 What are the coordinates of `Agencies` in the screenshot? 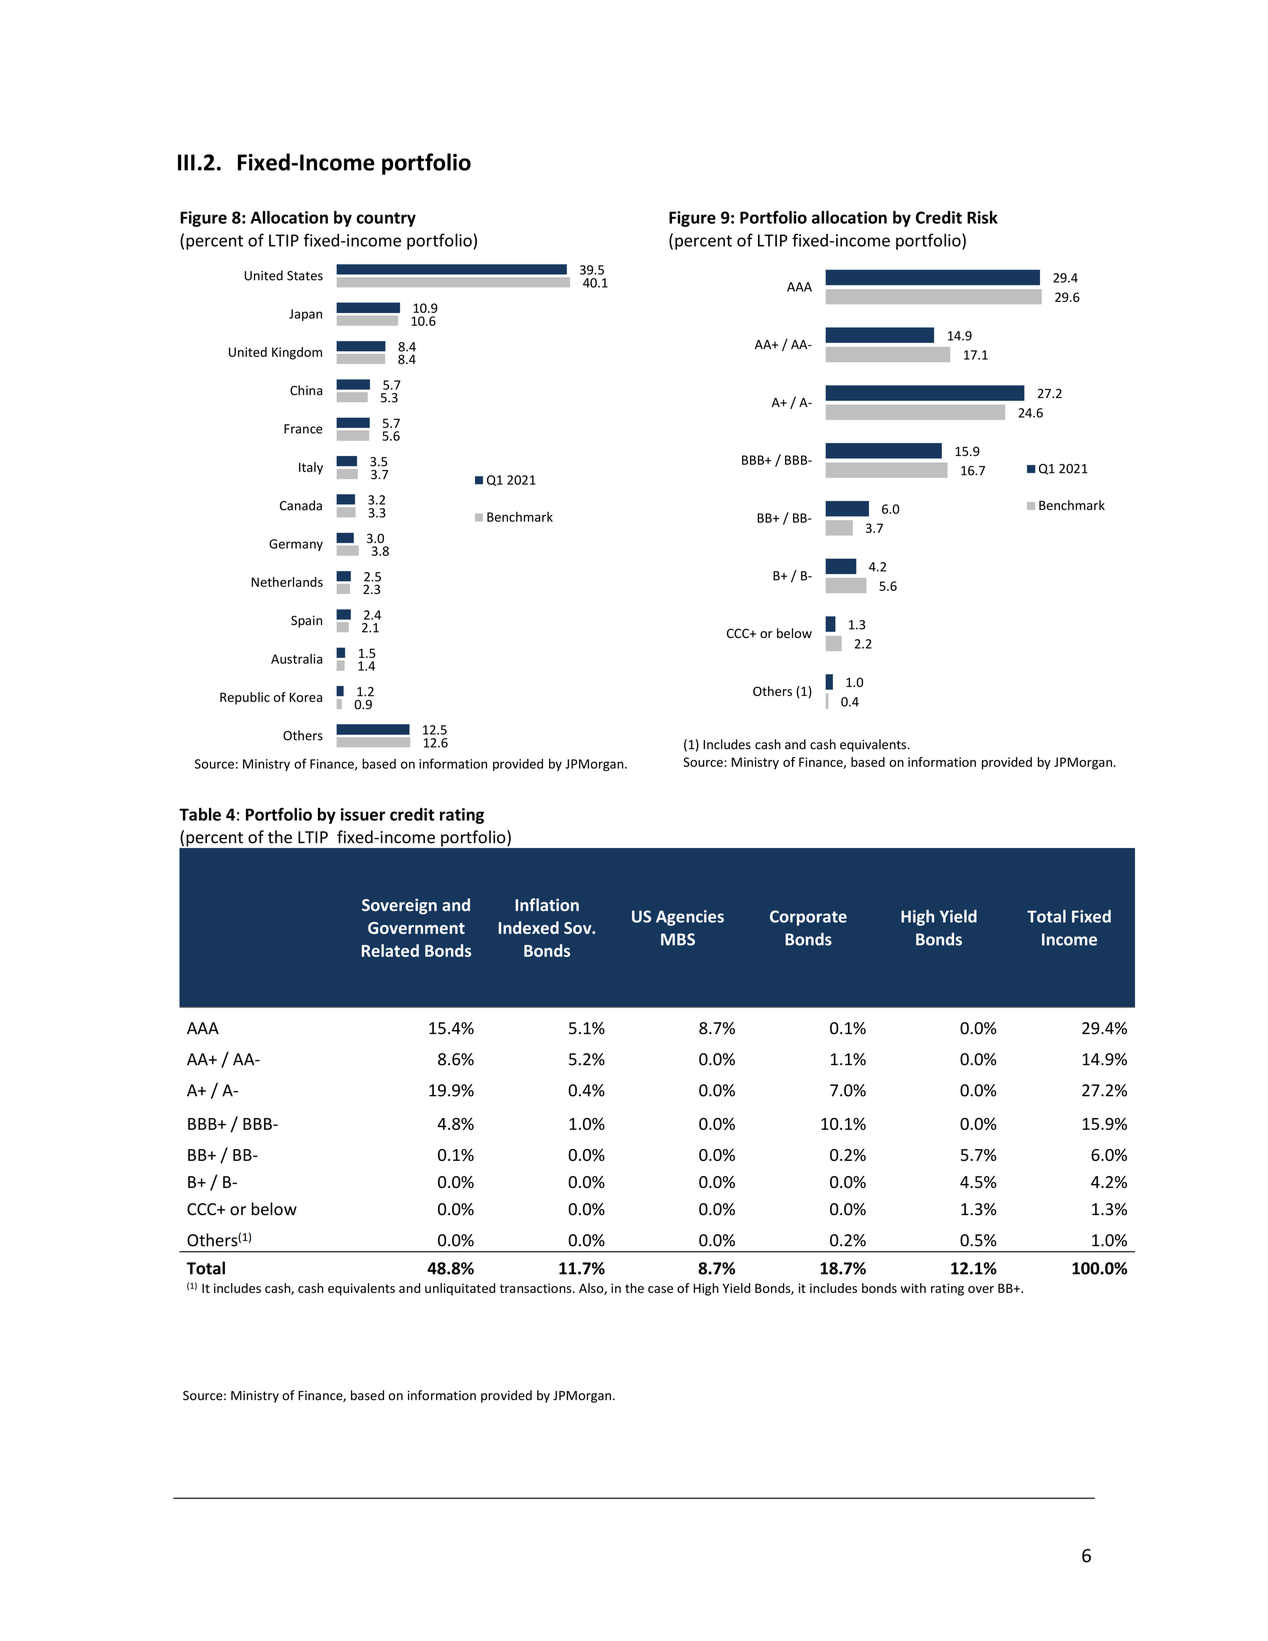 It's located at (690, 918).
